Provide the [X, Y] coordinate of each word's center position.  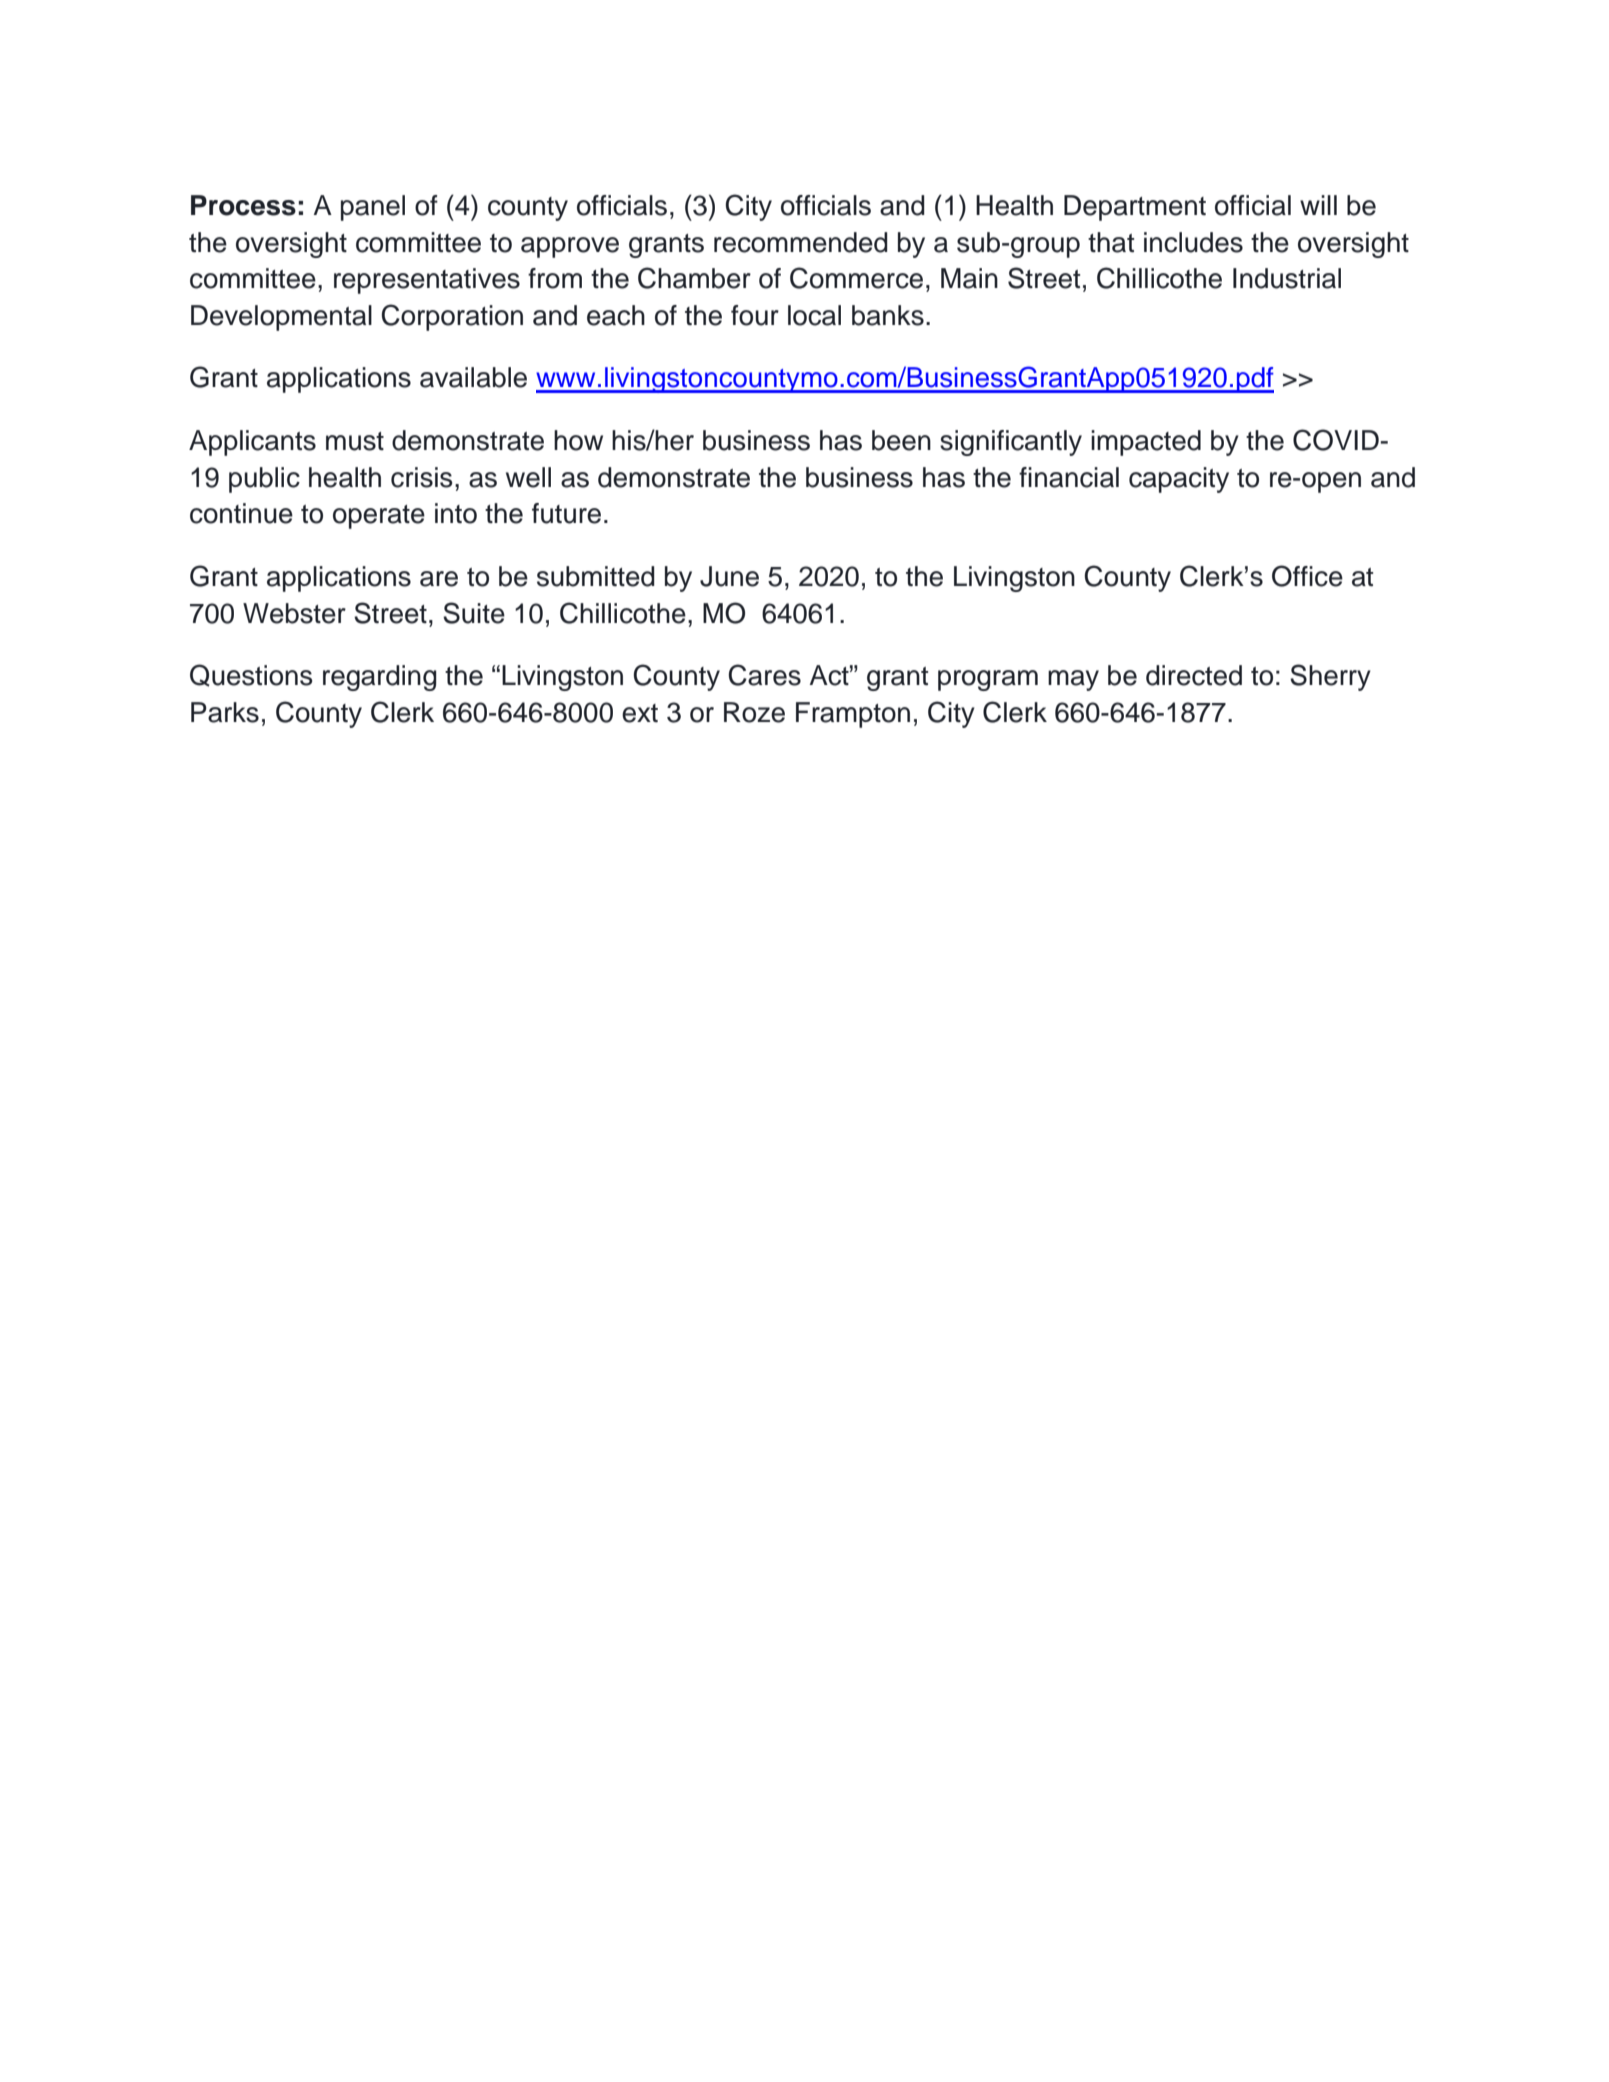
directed [1194, 675]
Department [1135, 208]
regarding [380, 678]
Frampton [853, 715]
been [901, 440]
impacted [1146, 443]
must [355, 441]
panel [373, 208]
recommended [801, 242]
